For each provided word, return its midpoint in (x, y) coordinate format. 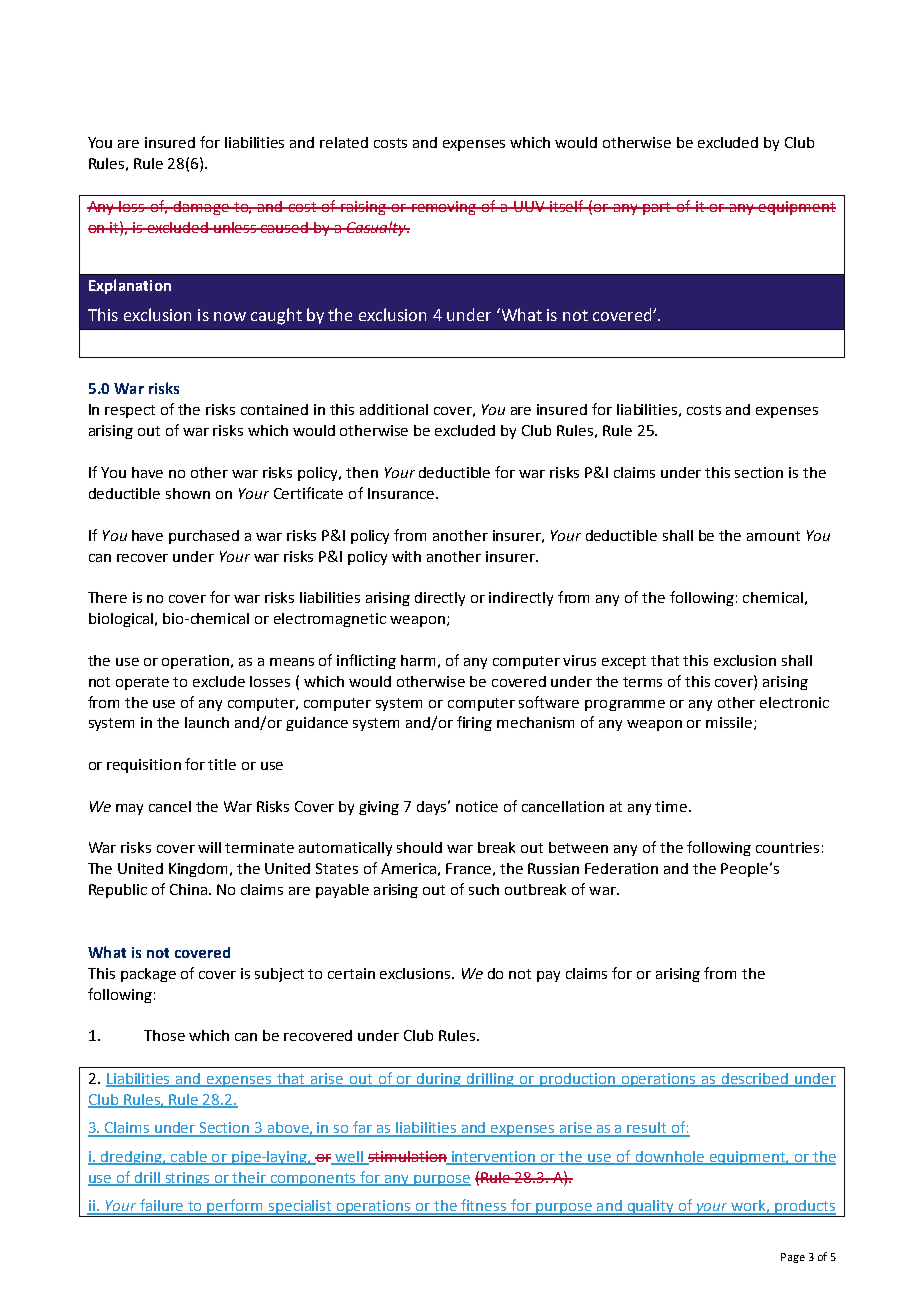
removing (444, 208)
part (658, 208)
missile (730, 723)
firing (474, 723)
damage (201, 208)
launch (207, 722)
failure (162, 1206)
